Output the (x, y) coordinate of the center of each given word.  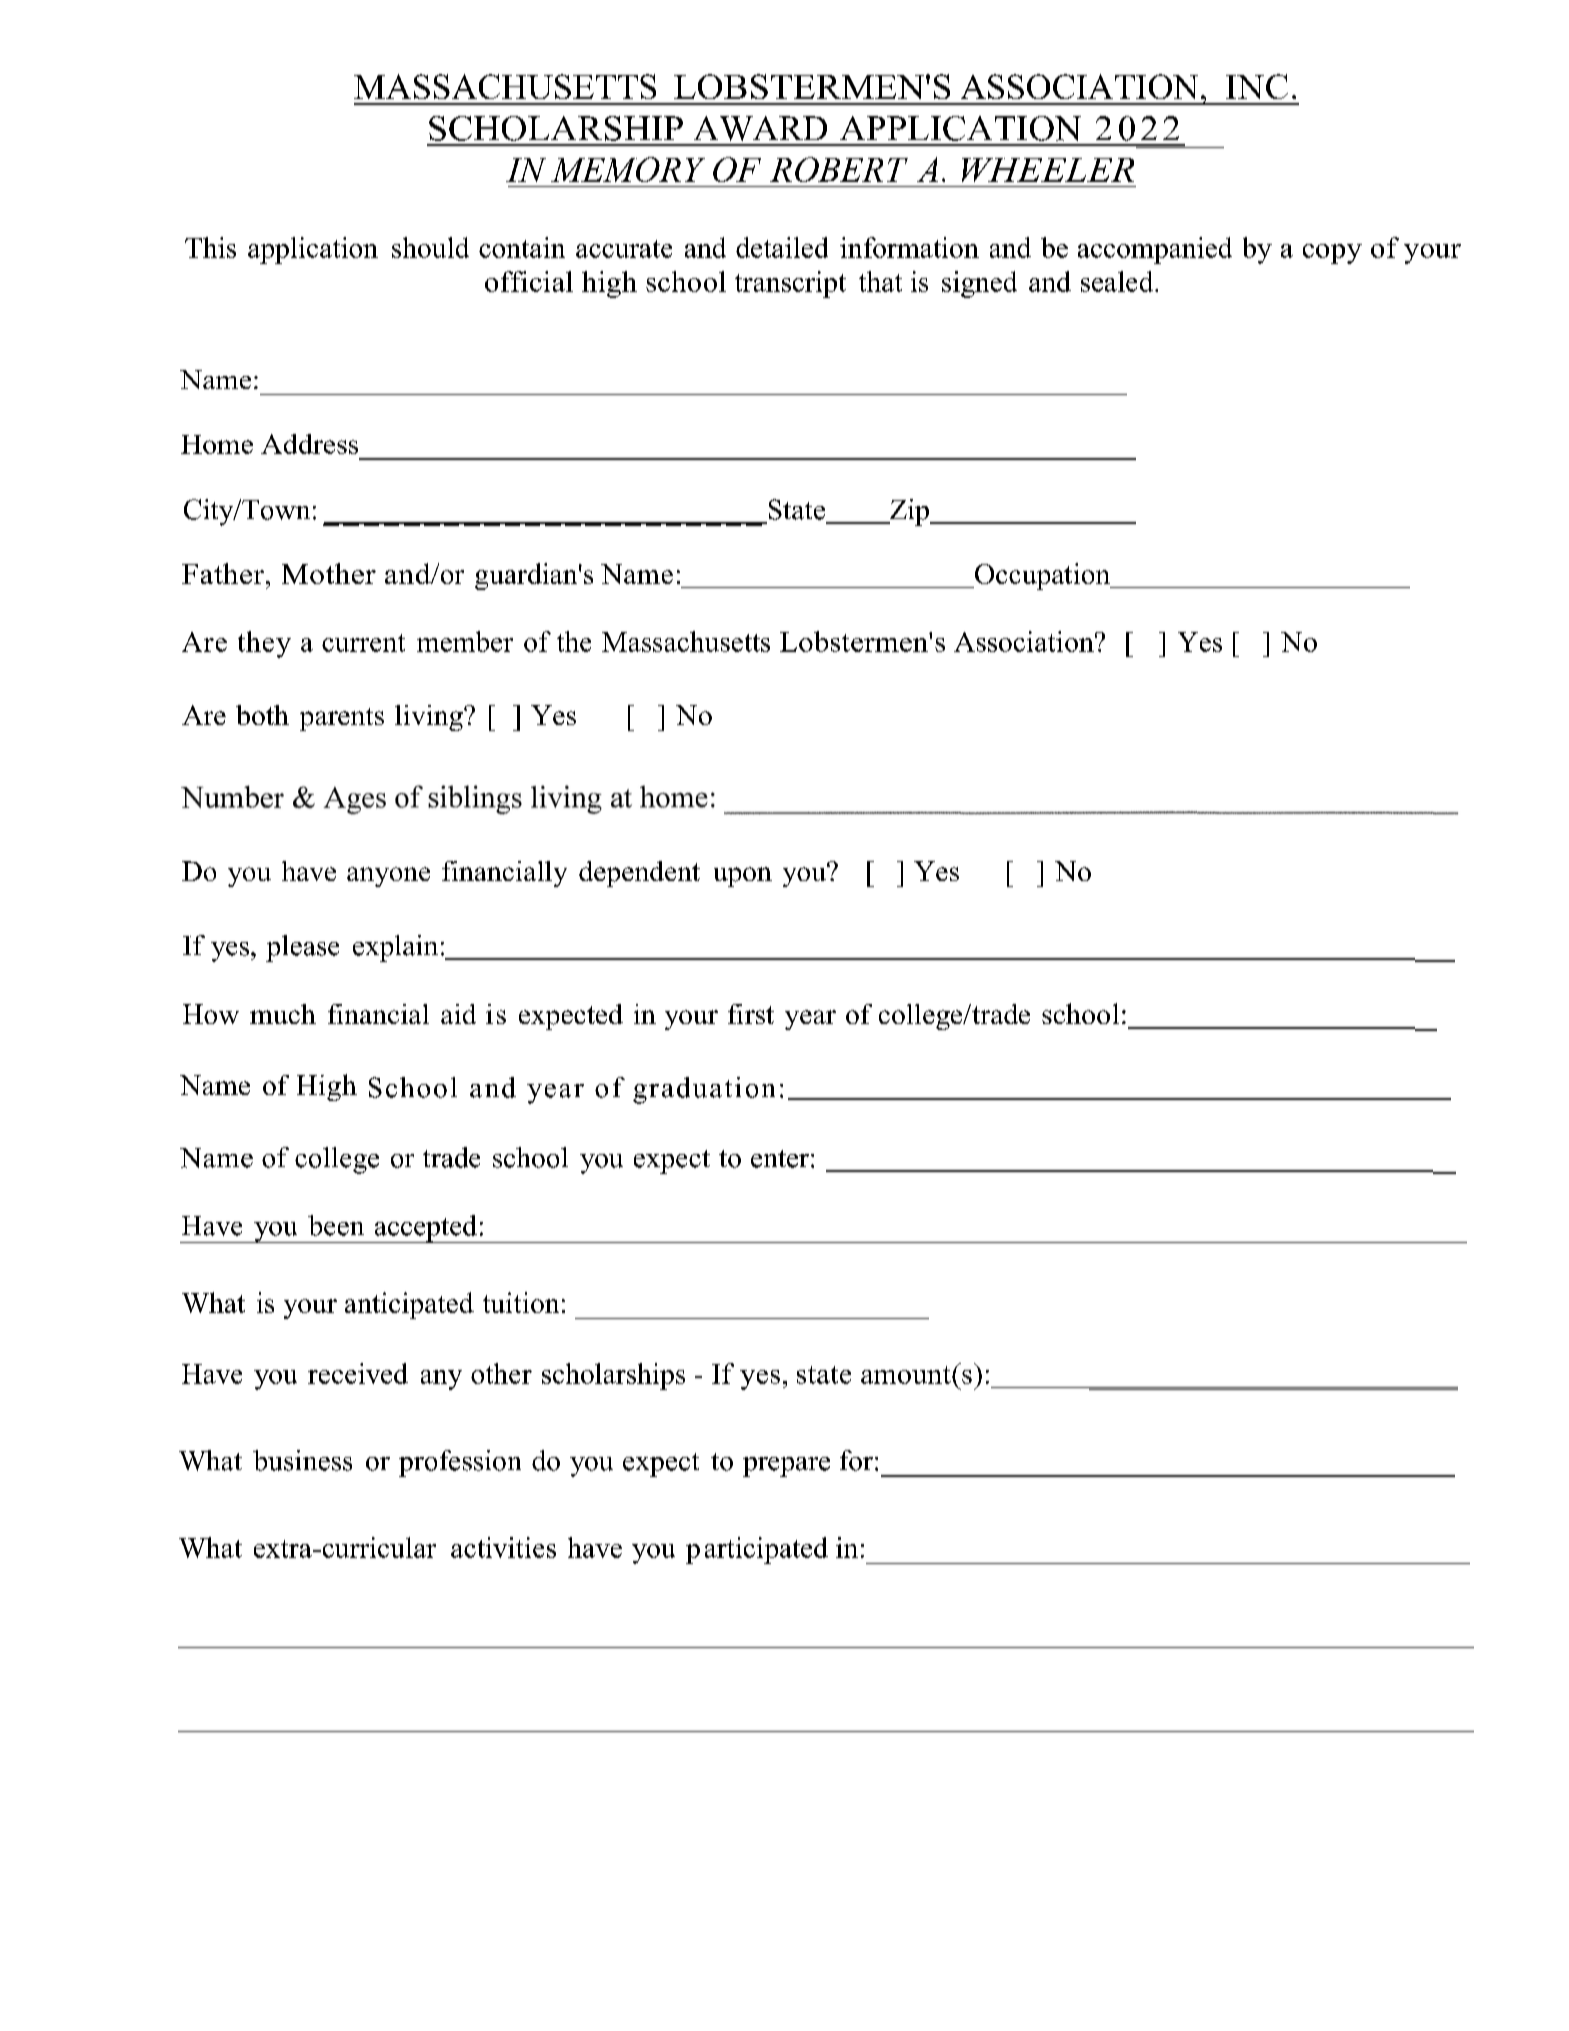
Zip (909, 512)
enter (780, 1159)
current (363, 643)
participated (757, 1550)
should (430, 247)
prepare (786, 1467)
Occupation (1043, 576)
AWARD (760, 128)
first (751, 1014)
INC (1257, 86)
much (283, 1014)
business (302, 1460)
